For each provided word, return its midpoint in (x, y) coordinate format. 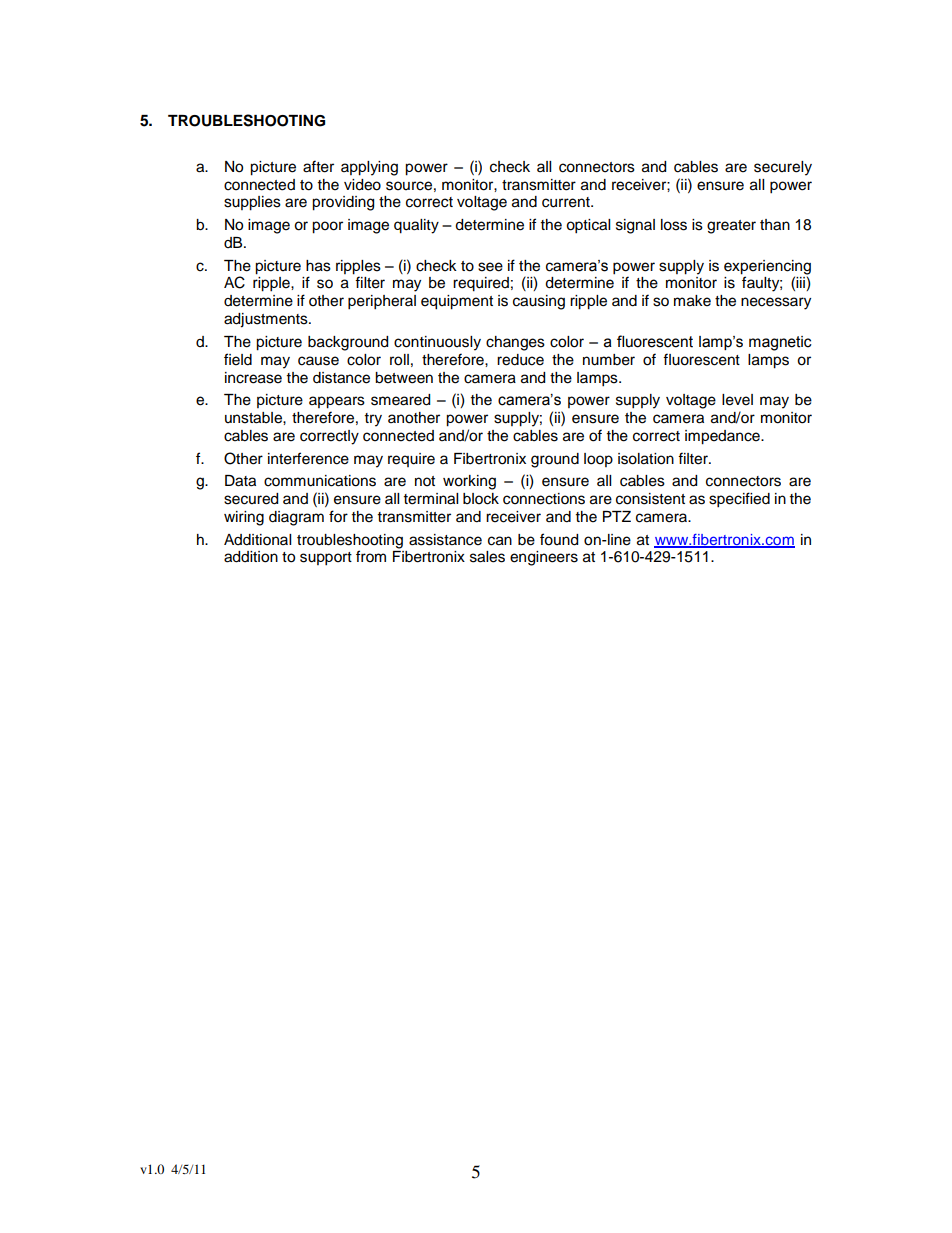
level (737, 400)
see (490, 267)
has (318, 266)
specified (739, 500)
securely (783, 168)
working (469, 482)
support (326, 559)
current (567, 202)
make (692, 301)
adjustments (267, 320)
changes (515, 343)
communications (320, 481)
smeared (400, 400)
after (318, 166)
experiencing (767, 267)
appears (337, 402)
